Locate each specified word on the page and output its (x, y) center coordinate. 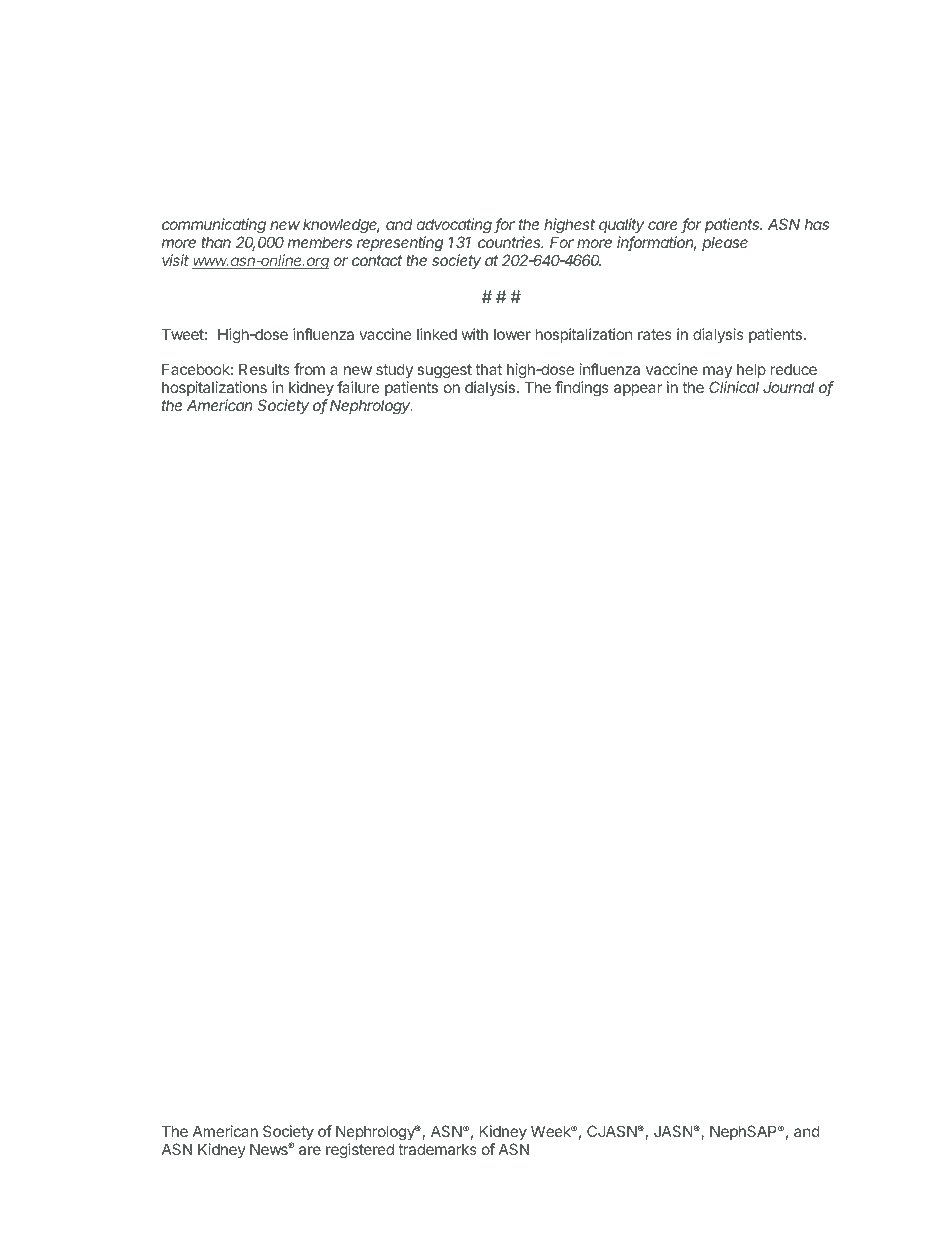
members (320, 242)
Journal (788, 387)
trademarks (437, 1149)
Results (264, 369)
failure (358, 387)
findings (582, 389)
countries (511, 242)
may (717, 374)
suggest (445, 373)
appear (638, 390)
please (725, 244)
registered (360, 1151)
